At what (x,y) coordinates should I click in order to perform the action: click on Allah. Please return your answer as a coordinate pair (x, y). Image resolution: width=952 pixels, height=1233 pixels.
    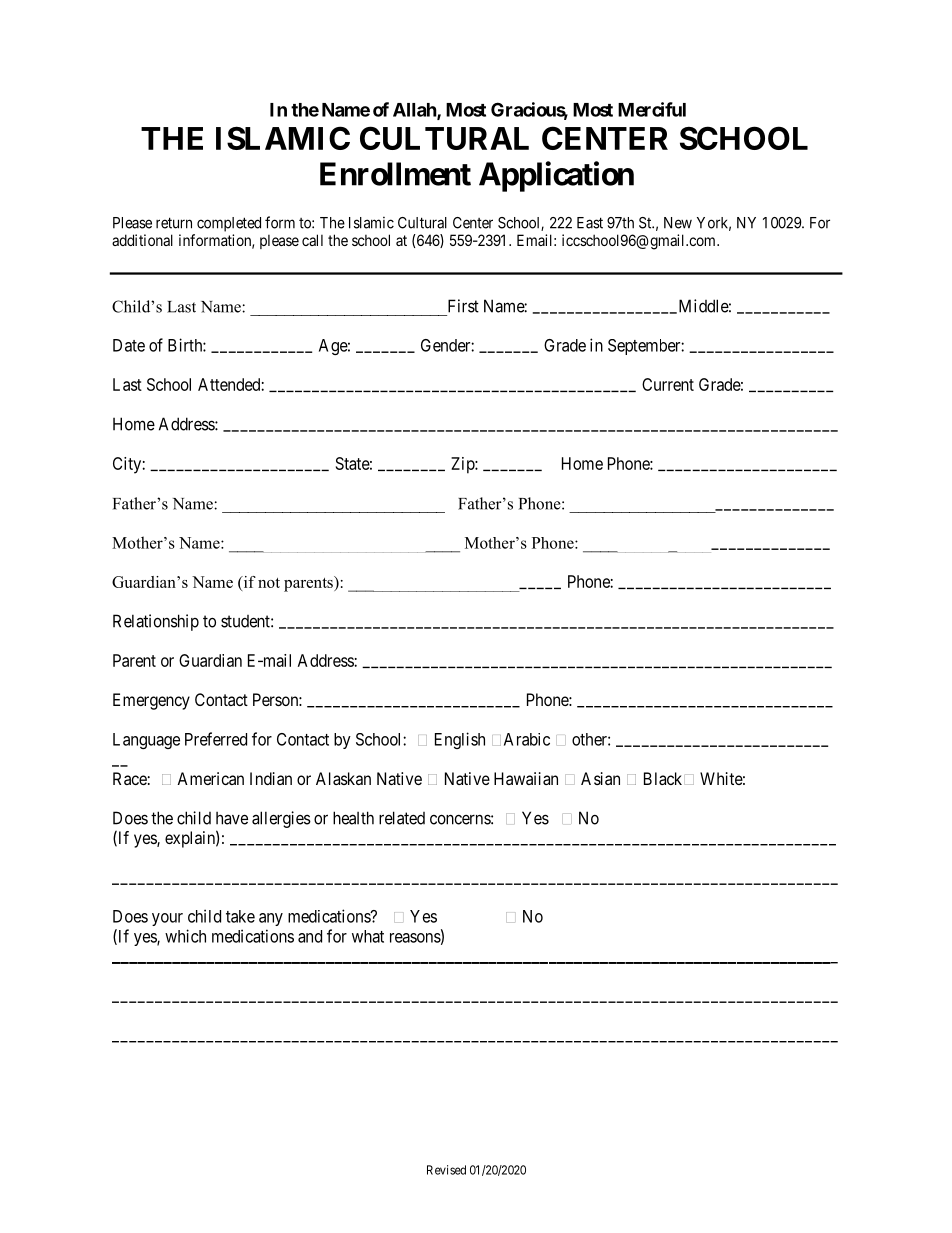
    Looking at the image, I should click on (415, 111).
